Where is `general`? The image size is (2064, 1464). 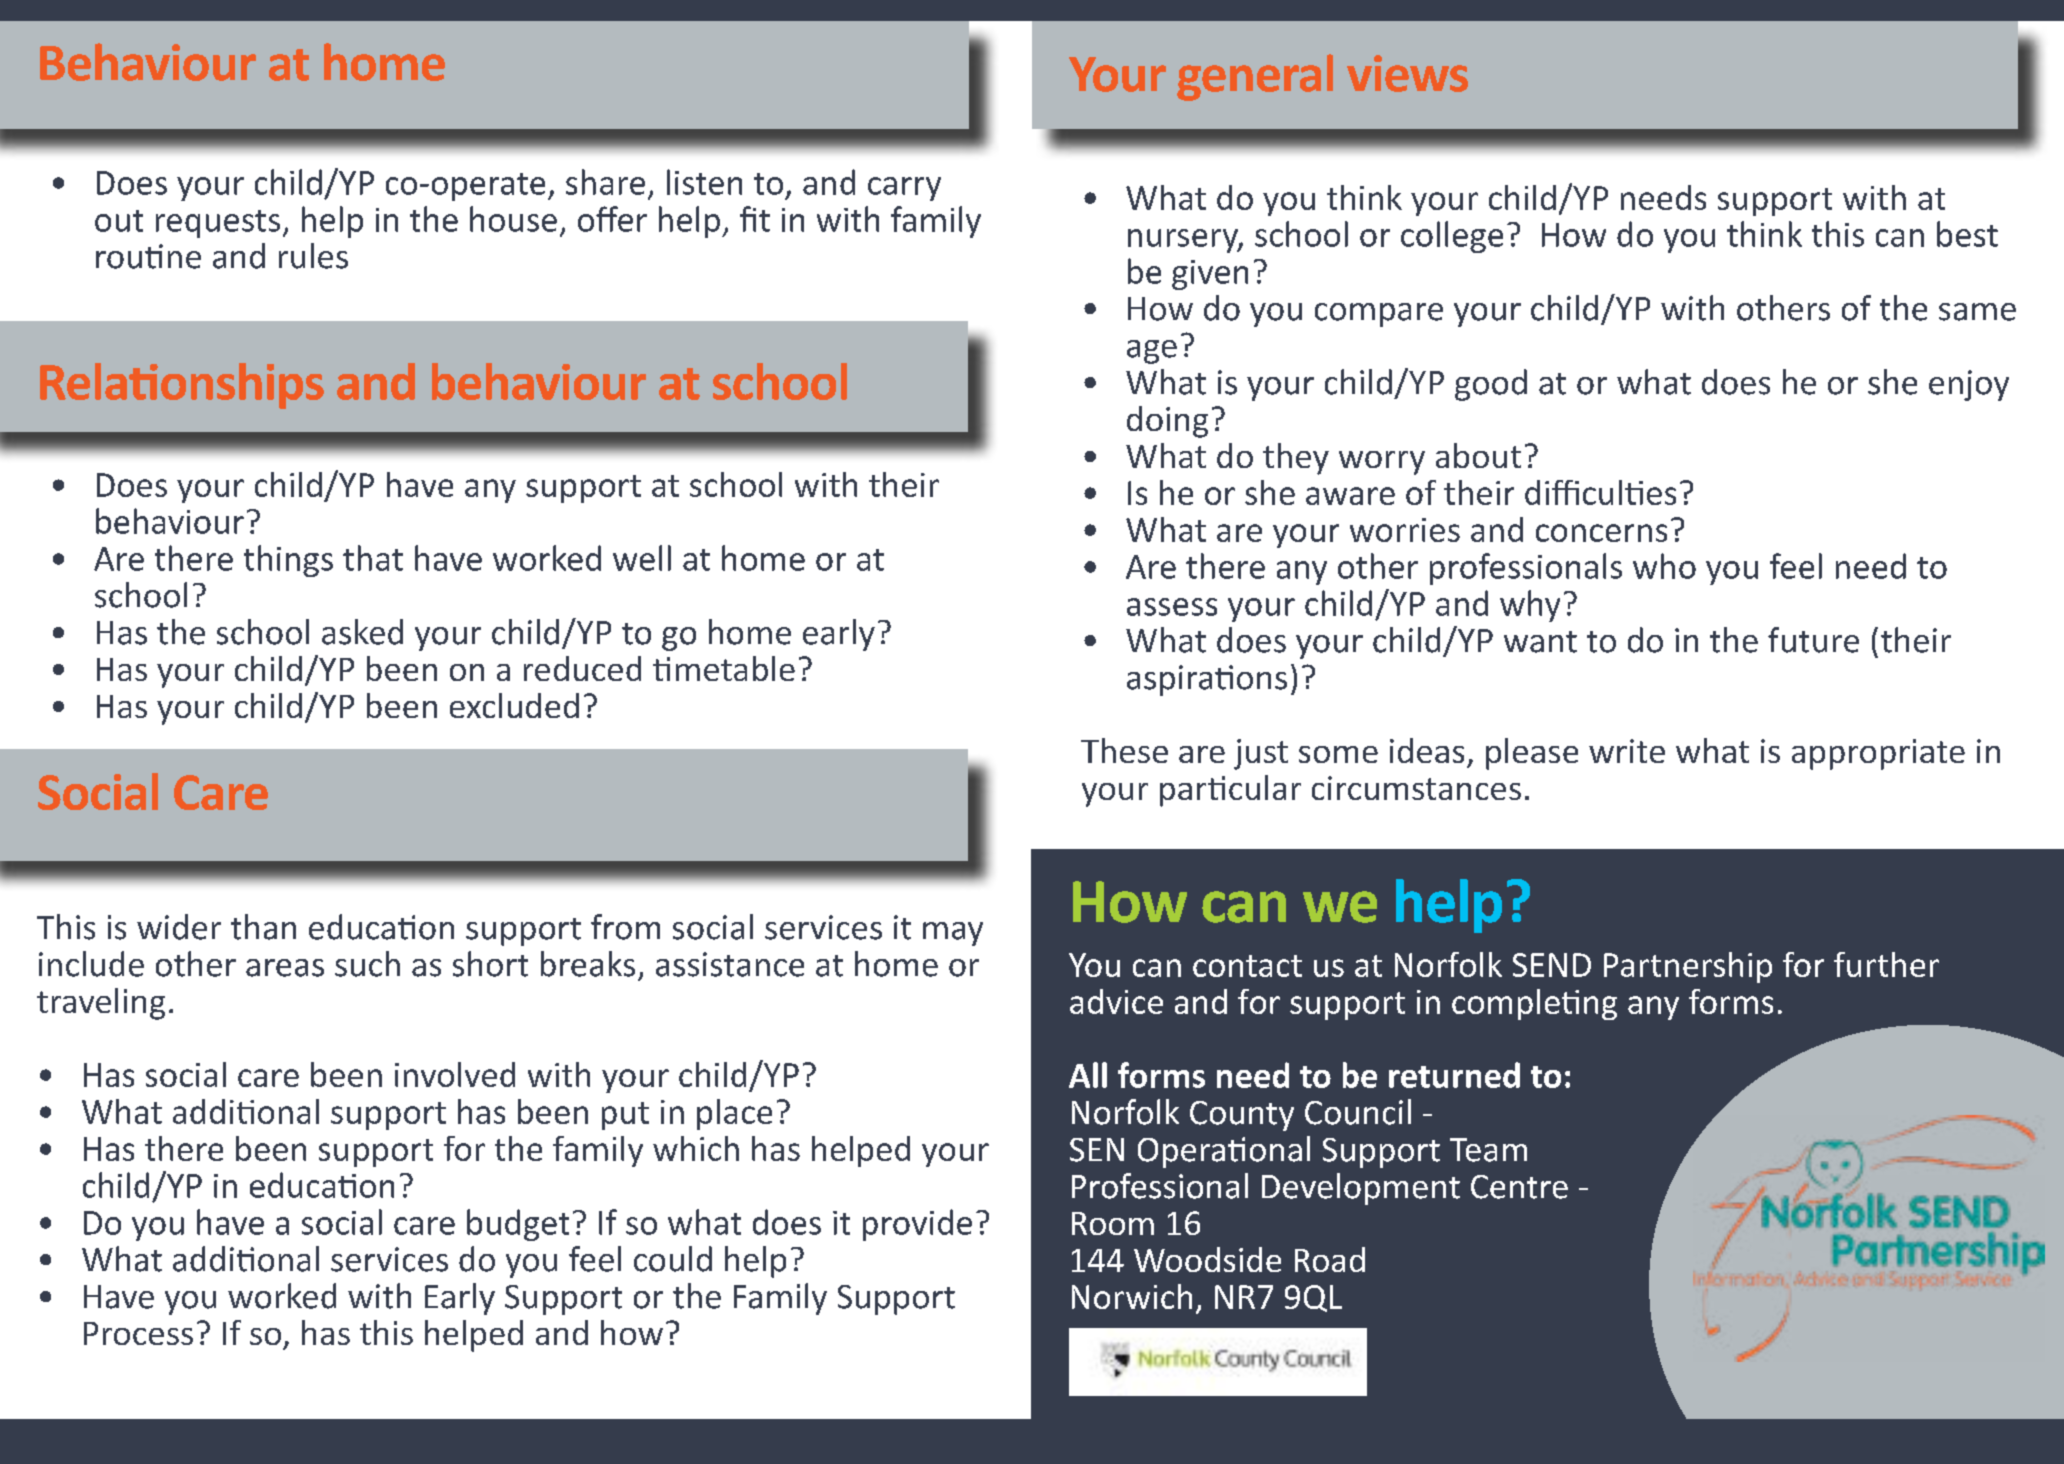
general is located at coordinates (1255, 77).
